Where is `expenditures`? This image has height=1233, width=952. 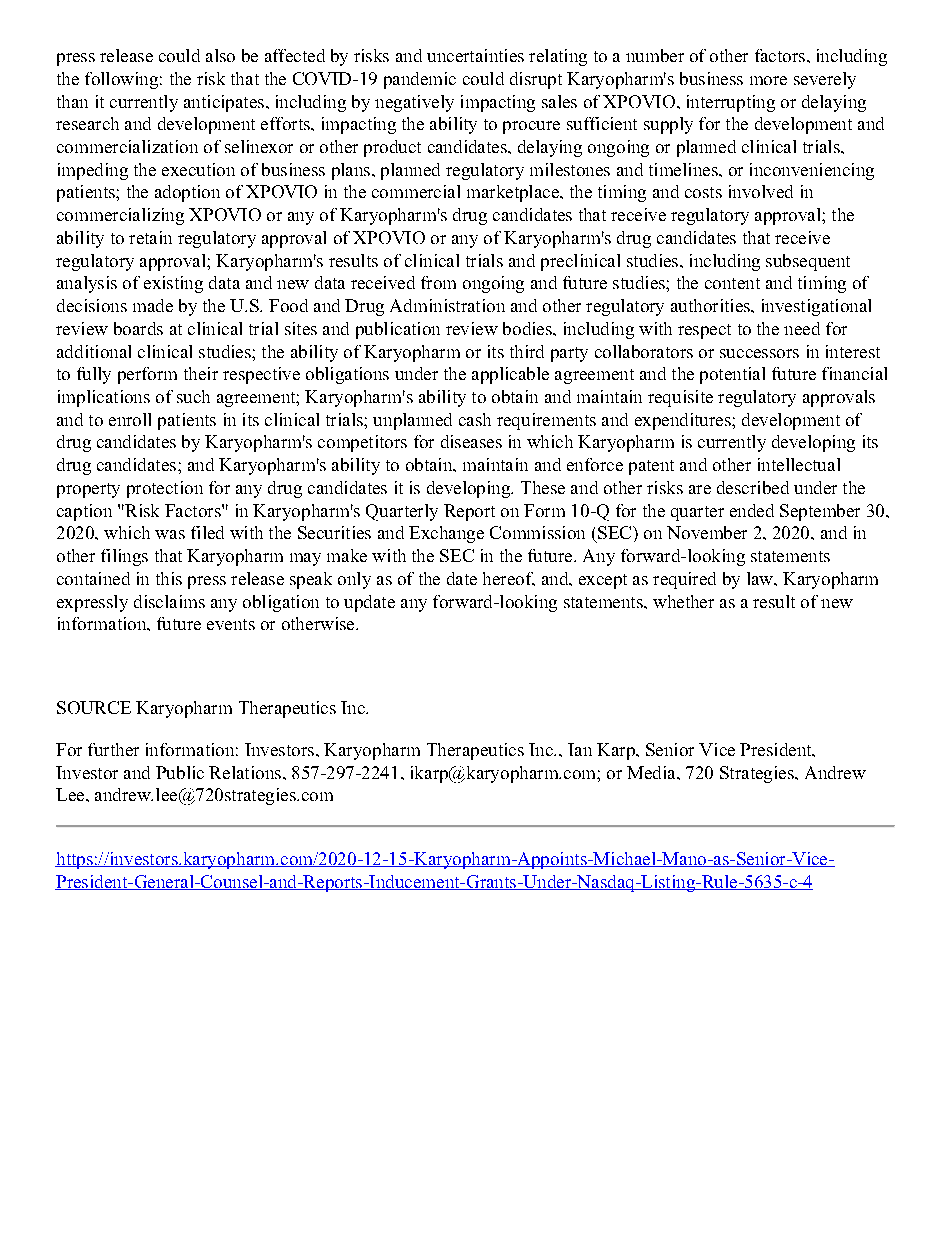
expenditures is located at coordinates (684, 421).
